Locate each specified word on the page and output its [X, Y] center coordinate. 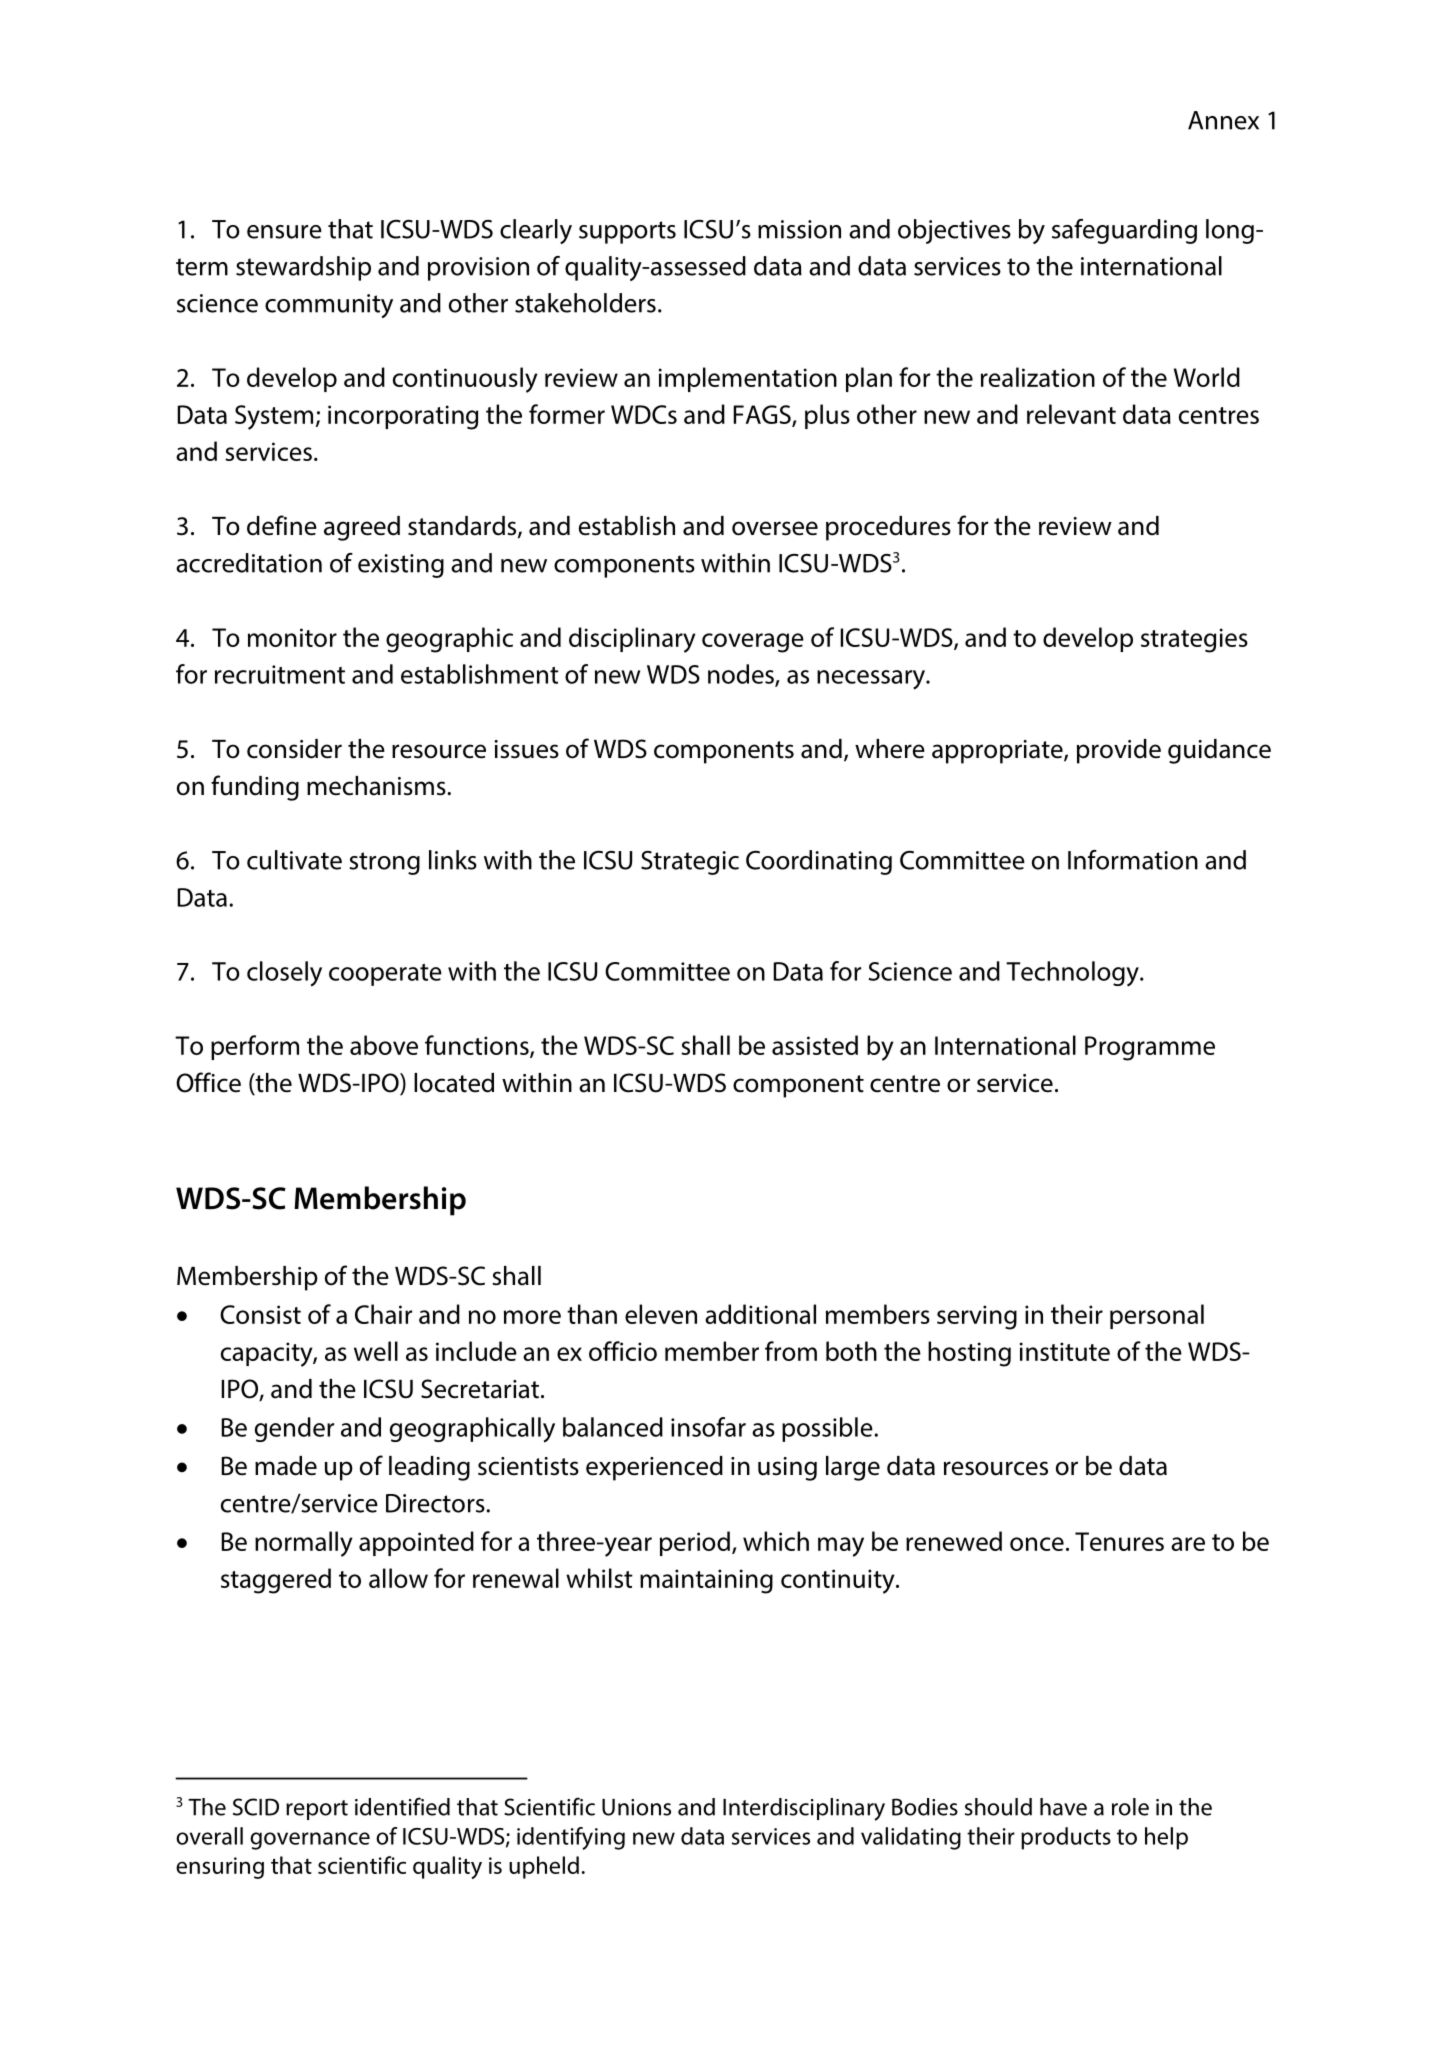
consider [294, 749]
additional [760, 1314]
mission [799, 229]
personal [1157, 1316]
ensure [284, 232]
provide [1119, 751]
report [317, 1810]
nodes [742, 675]
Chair [383, 1314]
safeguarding [1124, 231]
